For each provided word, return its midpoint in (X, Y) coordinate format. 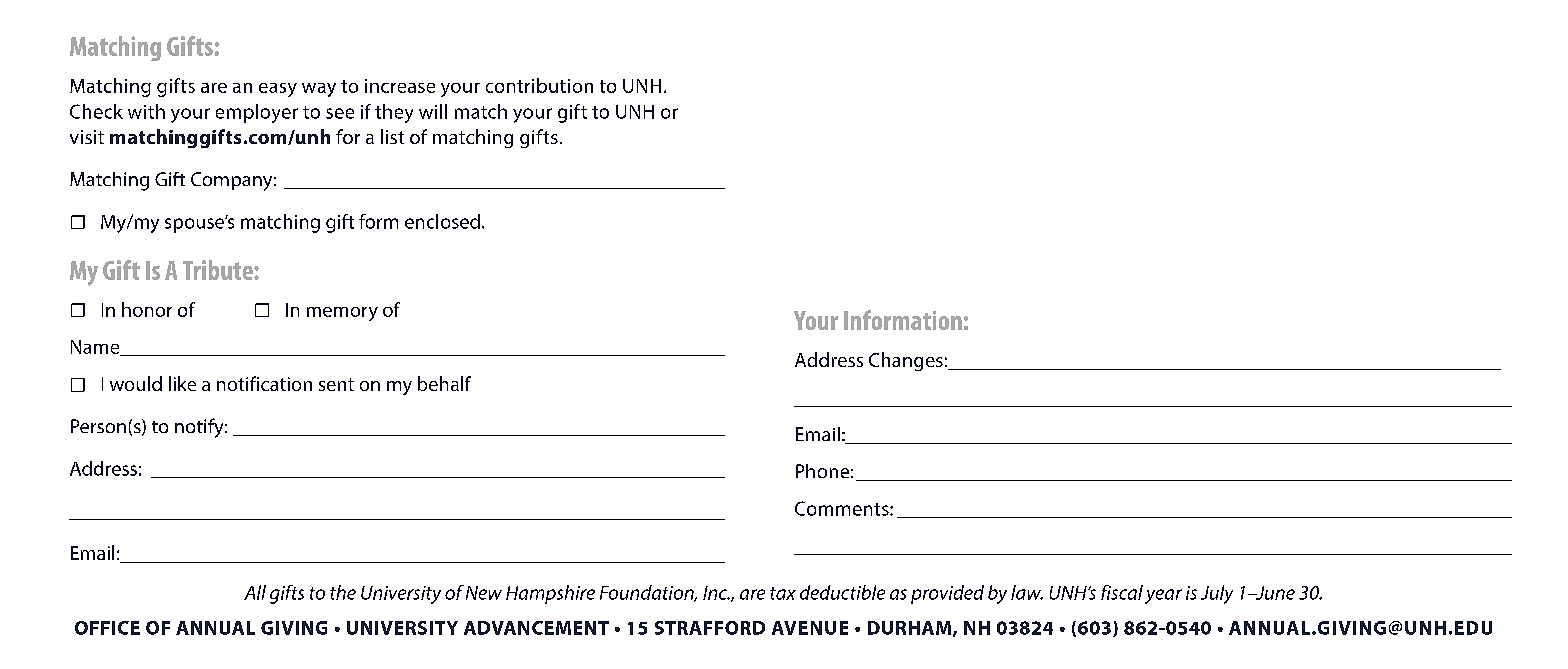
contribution (539, 85)
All (255, 592)
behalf (444, 383)
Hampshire (550, 594)
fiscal (1122, 592)
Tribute (219, 270)
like (182, 383)
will (433, 111)
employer (257, 113)
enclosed (442, 221)
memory (342, 314)
